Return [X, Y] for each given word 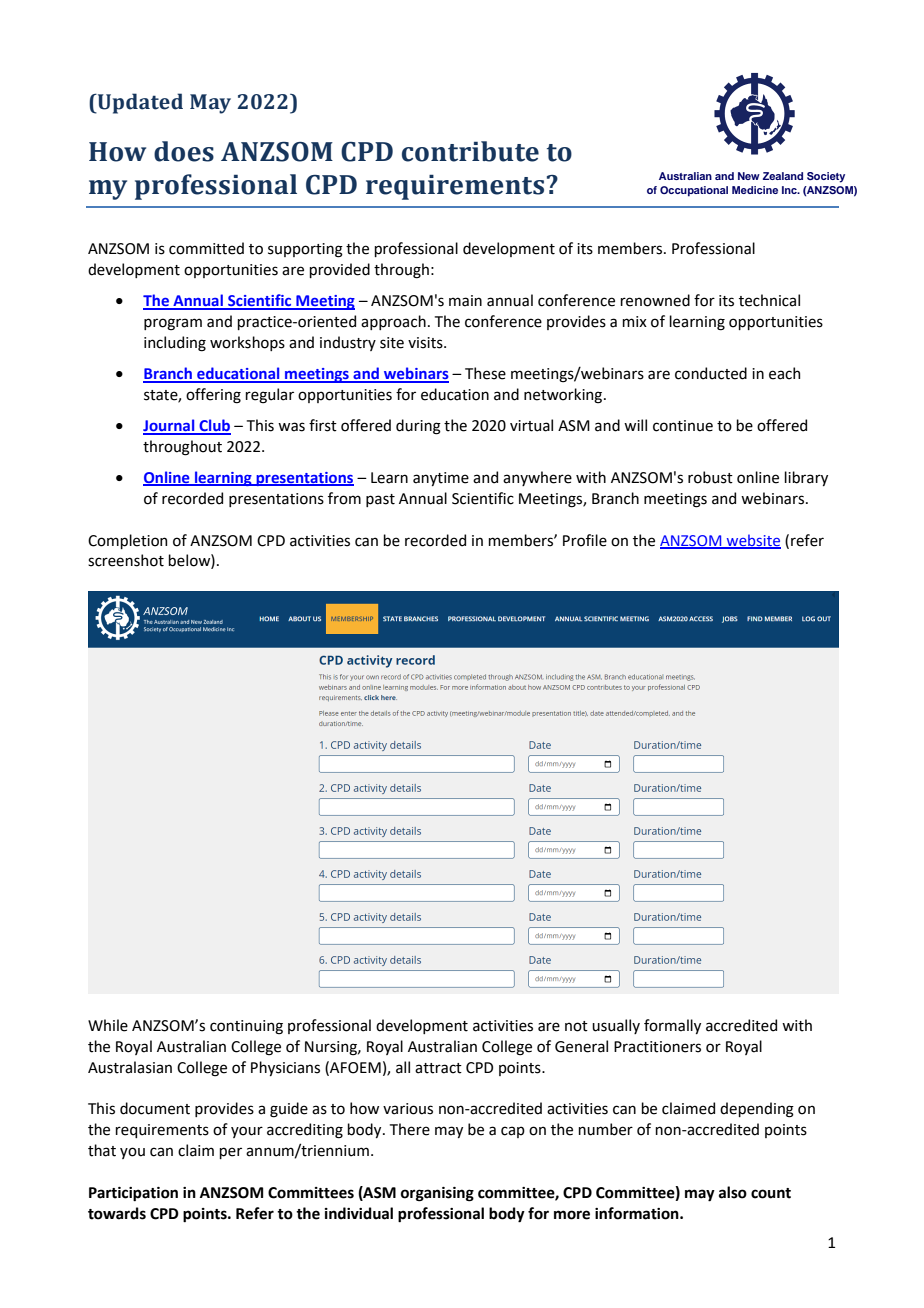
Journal [170, 426]
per [230, 1153]
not [576, 1026]
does [184, 151]
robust [710, 477]
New [749, 176]
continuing [246, 1027]
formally [672, 1026]
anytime [441, 479]
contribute [470, 151]
